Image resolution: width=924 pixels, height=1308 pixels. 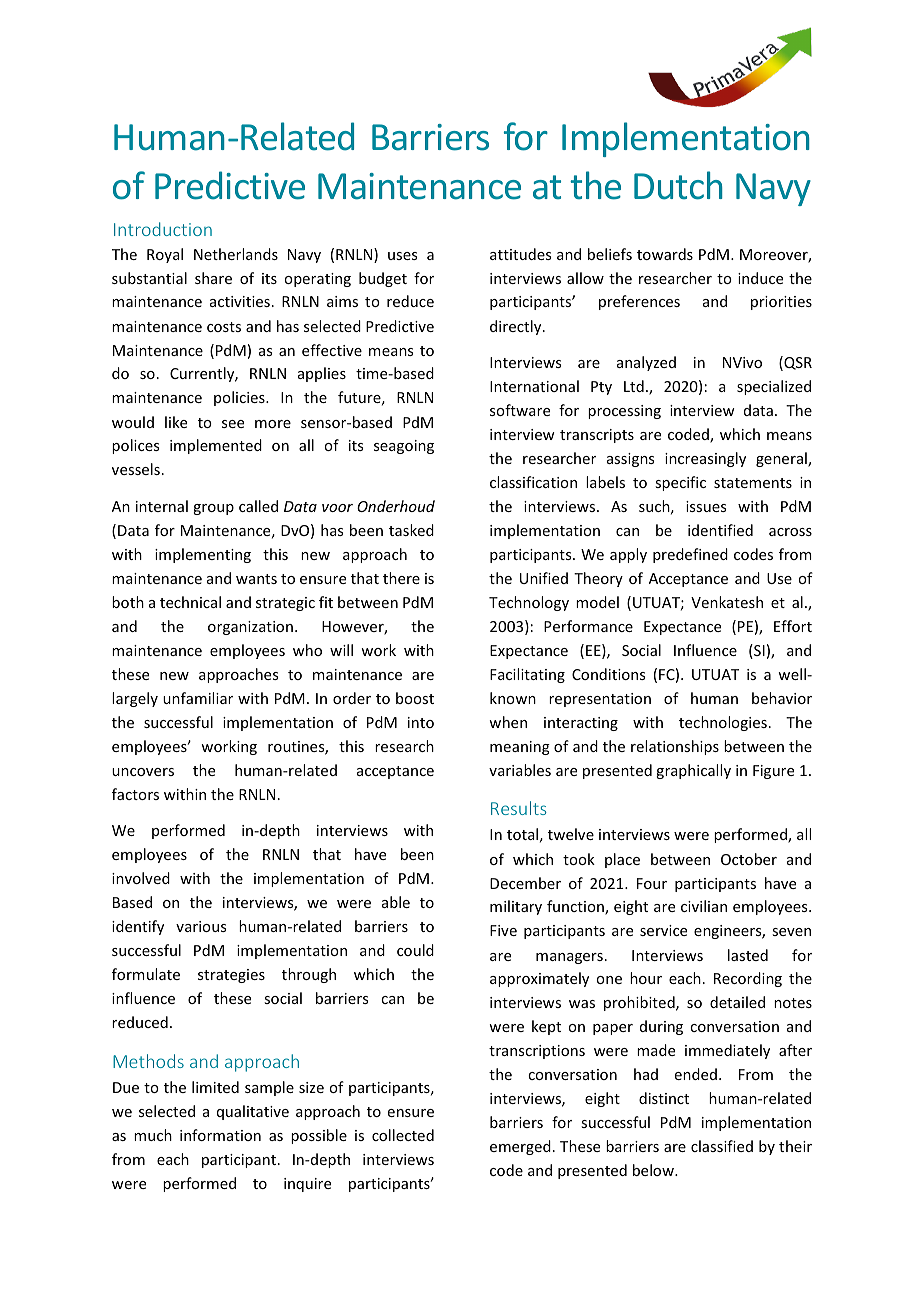 I want to click on seagoing, so click(x=404, y=447).
